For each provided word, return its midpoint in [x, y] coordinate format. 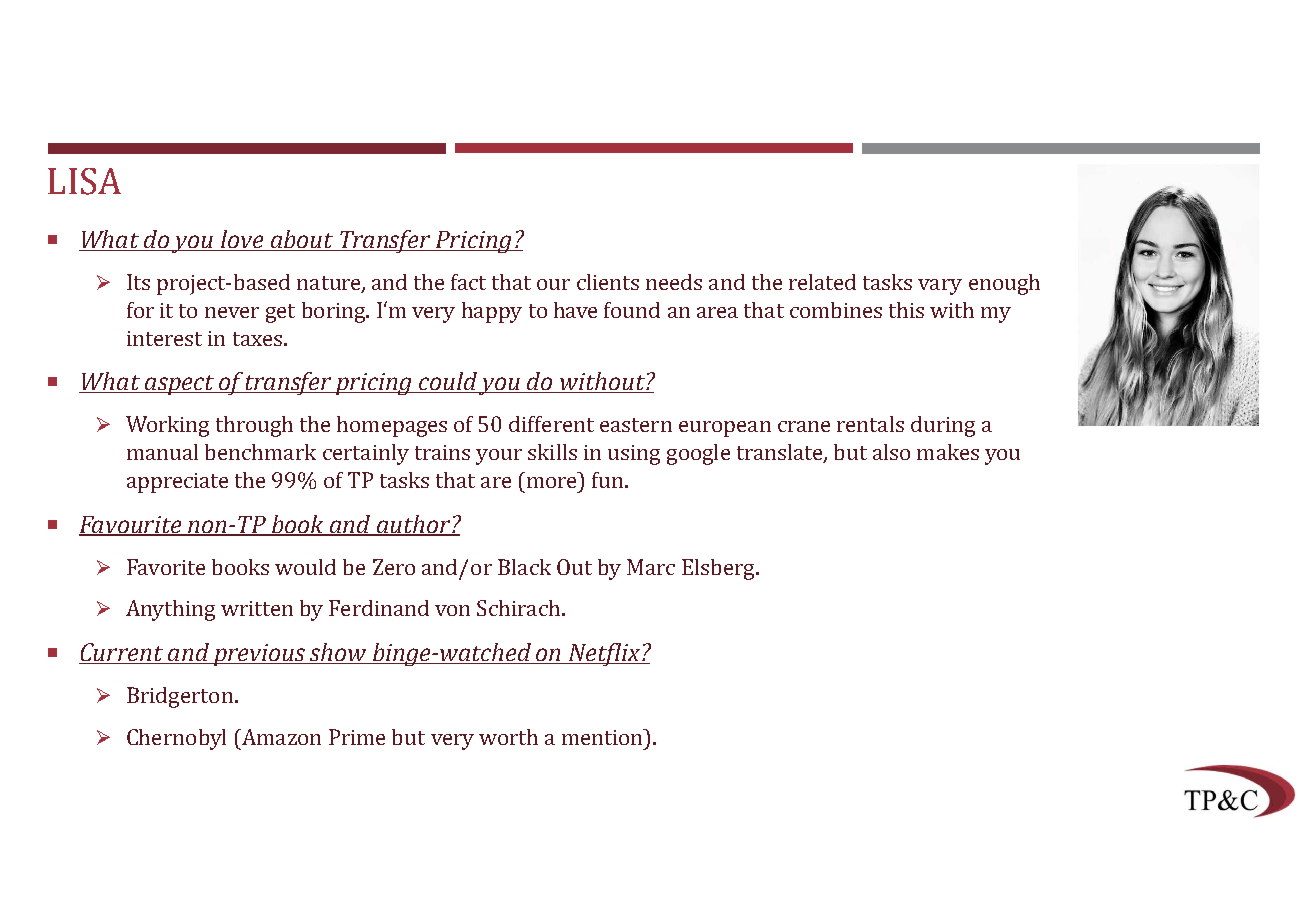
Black [524, 567]
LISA [84, 181]
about [302, 240]
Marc [651, 567]
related [822, 282]
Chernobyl [176, 739]
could [448, 382]
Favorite [166, 567]
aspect [180, 385]
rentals [870, 424]
